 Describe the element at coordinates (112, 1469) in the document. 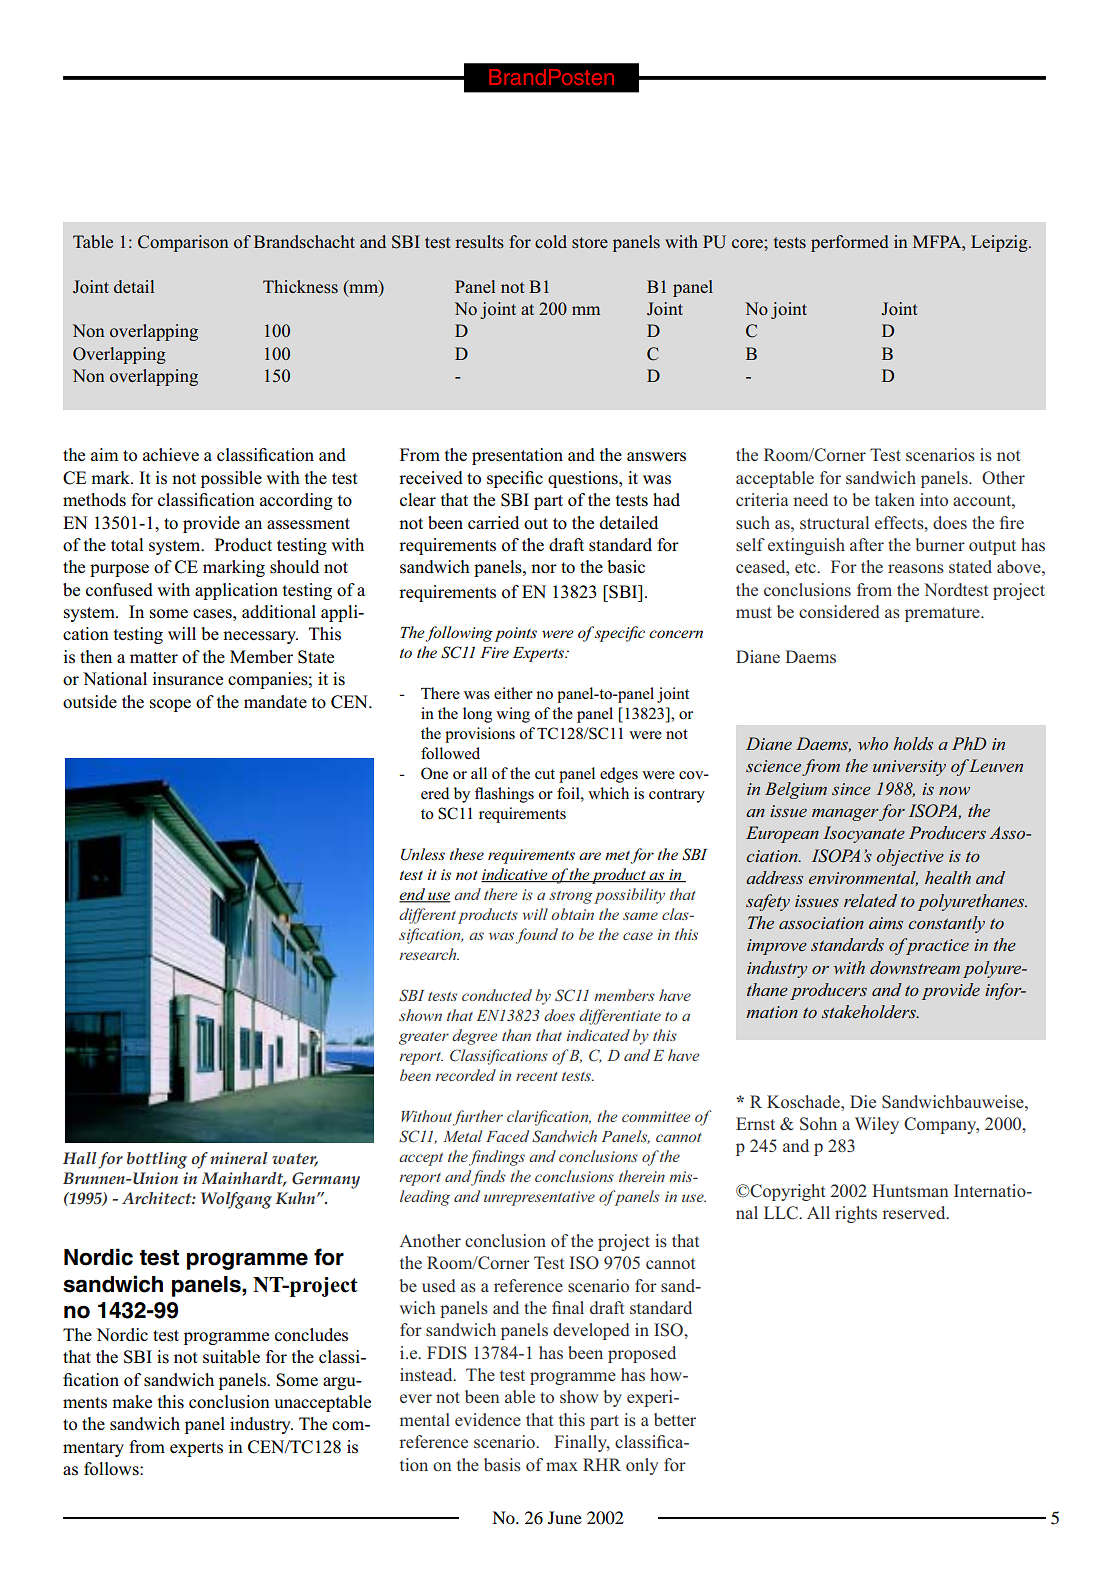

I see `follows` at that location.
